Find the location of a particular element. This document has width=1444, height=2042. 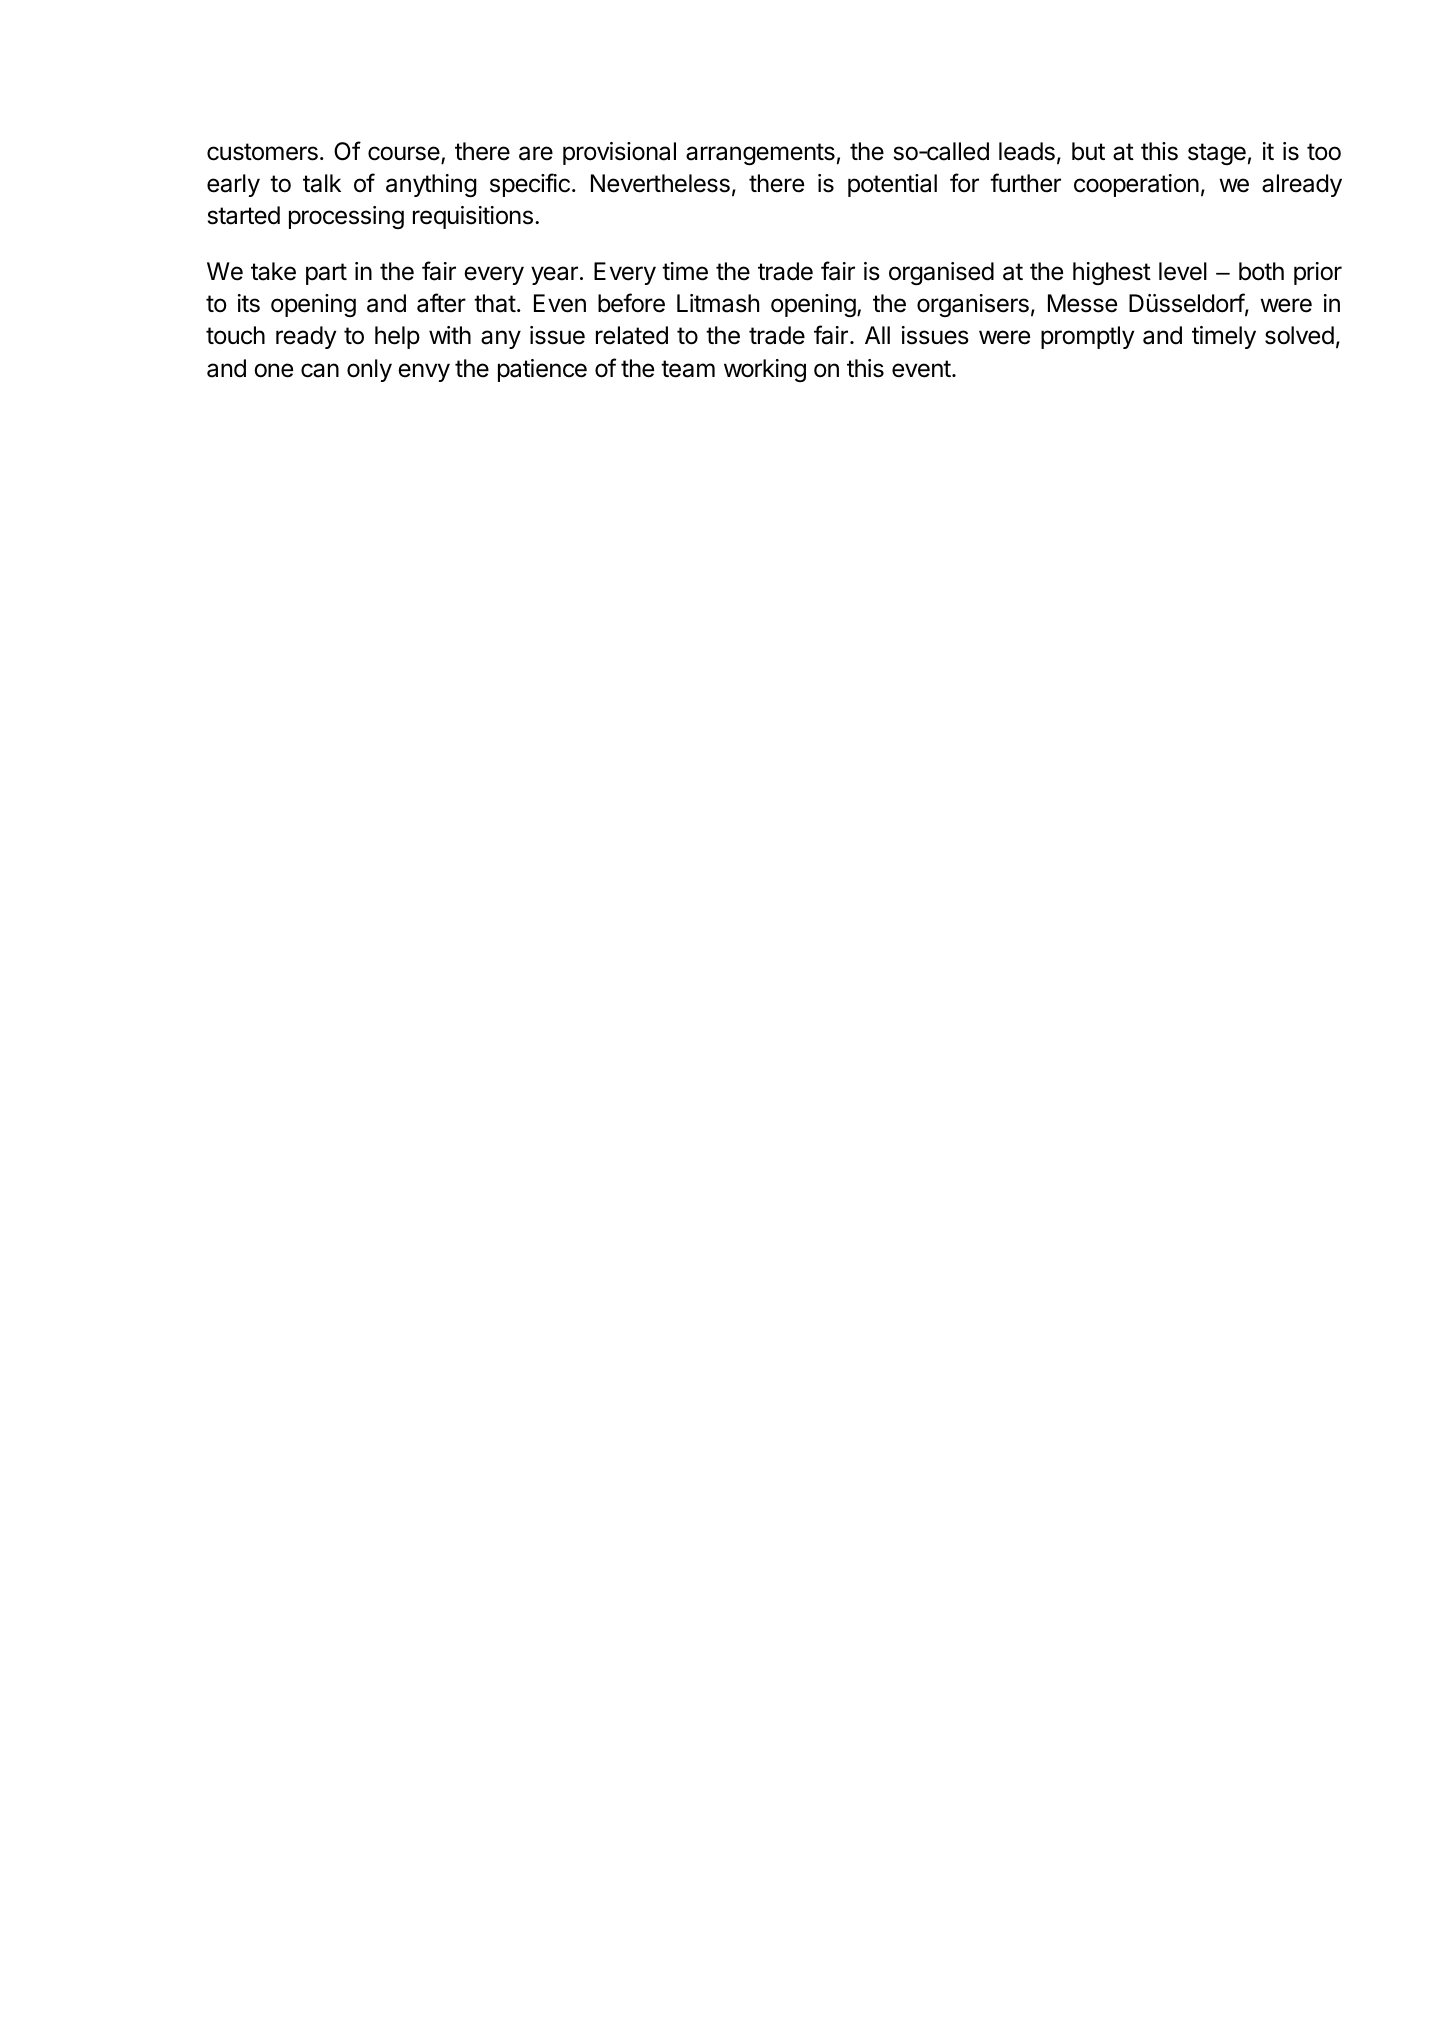

part is located at coordinates (326, 274).
